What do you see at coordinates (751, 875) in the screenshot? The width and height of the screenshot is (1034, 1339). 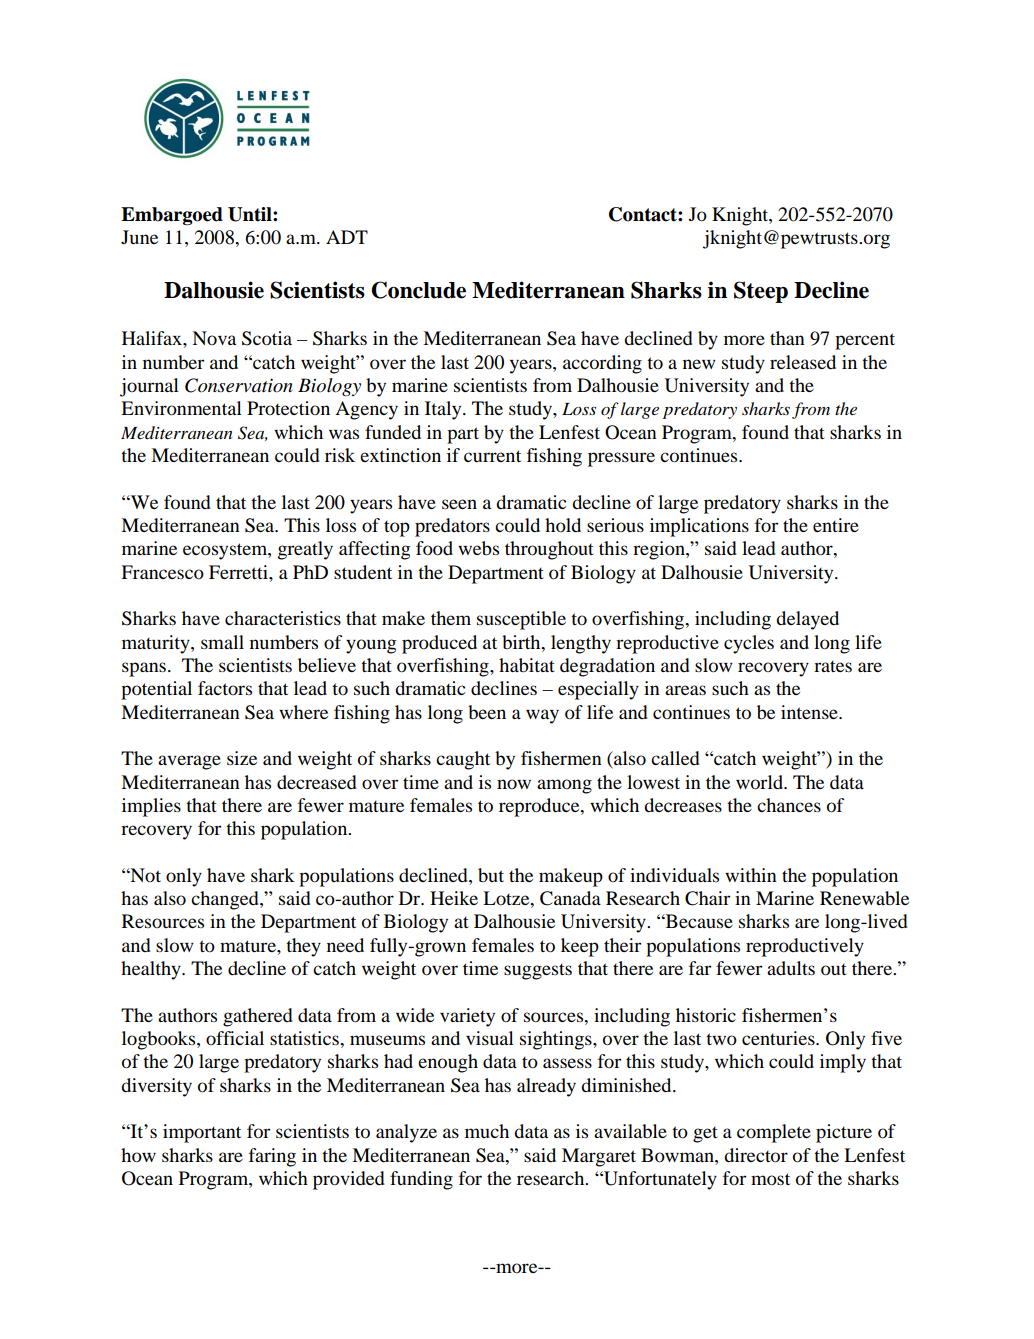 I see `within` at bounding box center [751, 875].
